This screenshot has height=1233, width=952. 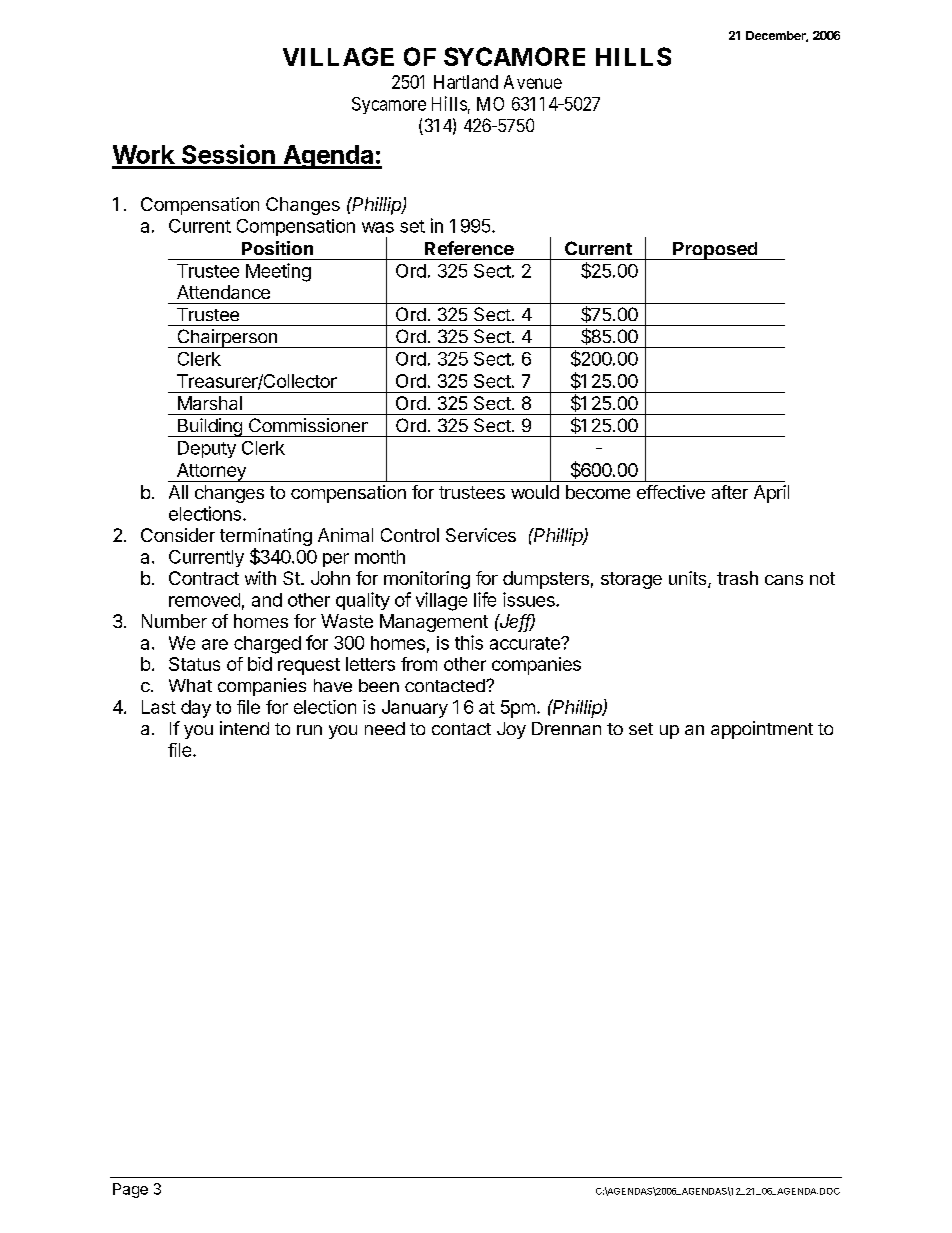 I want to click on Proposed, so click(x=715, y=251).
